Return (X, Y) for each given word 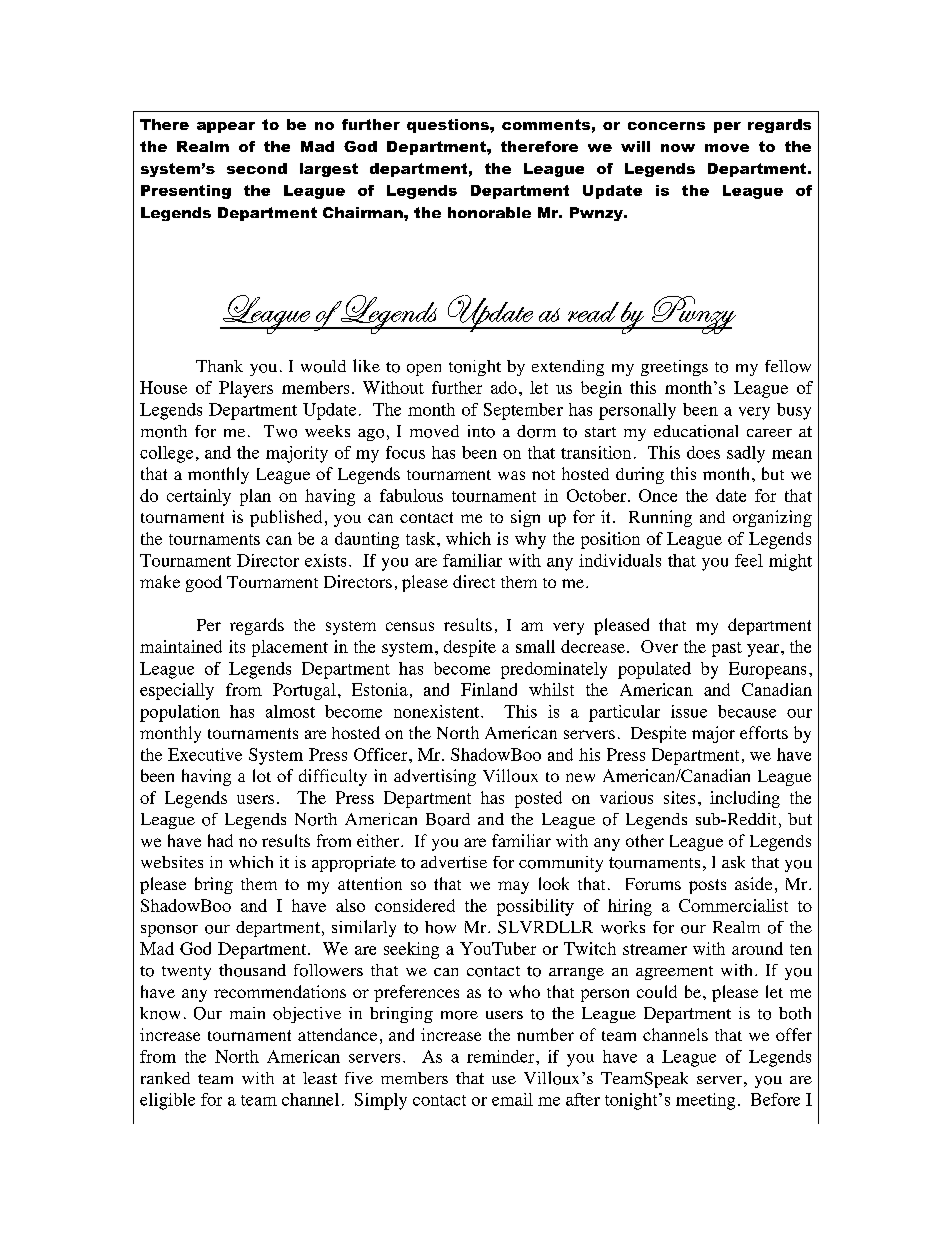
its (237, 646)
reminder (502, 1056)
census (410, 626)
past (727, 649)
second (257, 168)
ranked (165, 1078)
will (635, 146)
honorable (489, 212)
